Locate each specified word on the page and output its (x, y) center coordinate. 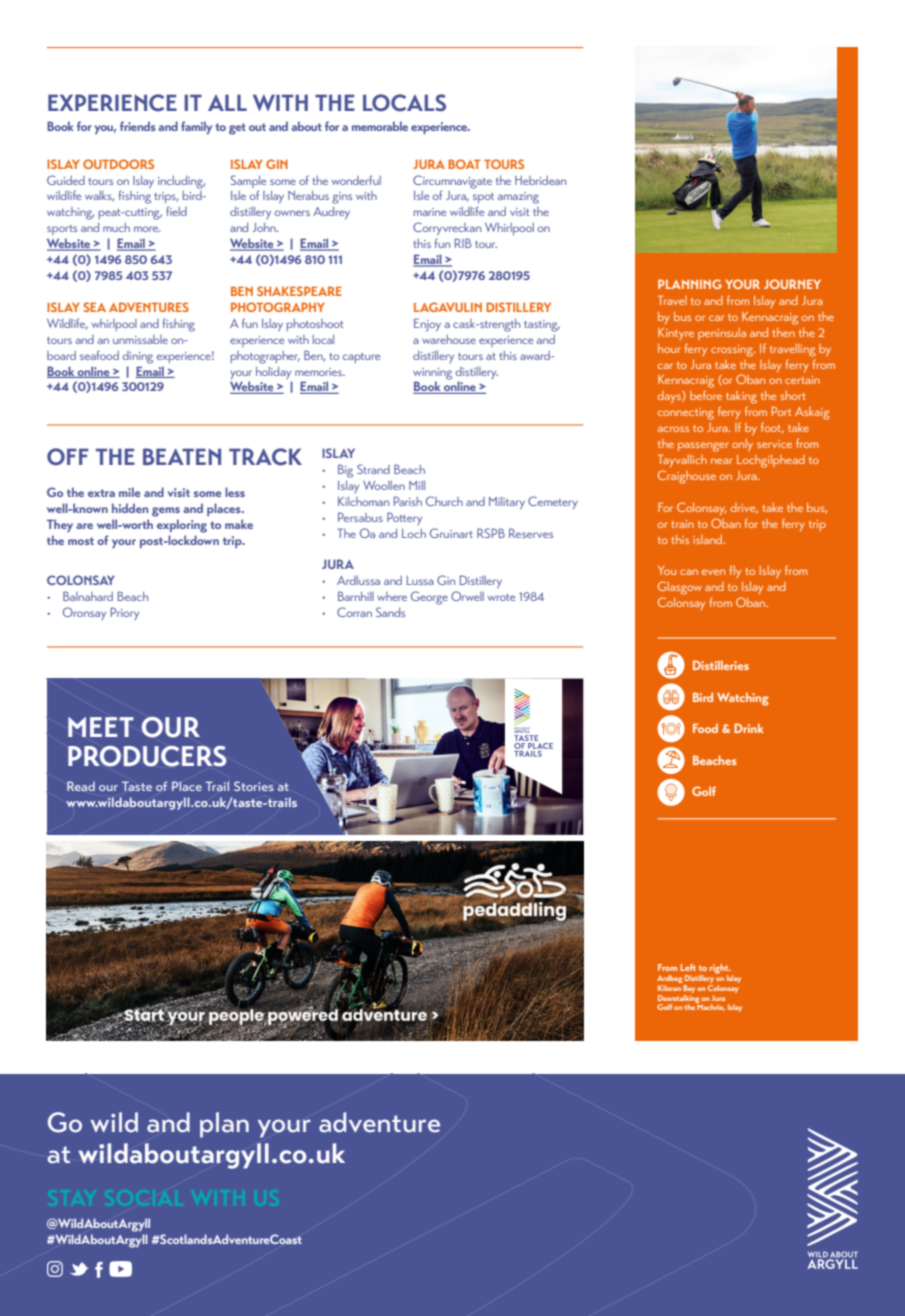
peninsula (722, 334)
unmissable (140, 339)
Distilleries (721, 665)
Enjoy (427, 325)
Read (81, 786)
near (721, 461)
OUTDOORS (118, 164)
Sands (390, 612)
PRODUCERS (147, 756)
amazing (518, 198)
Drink (749, 728)
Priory (125, 613)
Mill (417, 485)
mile (129, 492)
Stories (254, 786)
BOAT (464, 164)
